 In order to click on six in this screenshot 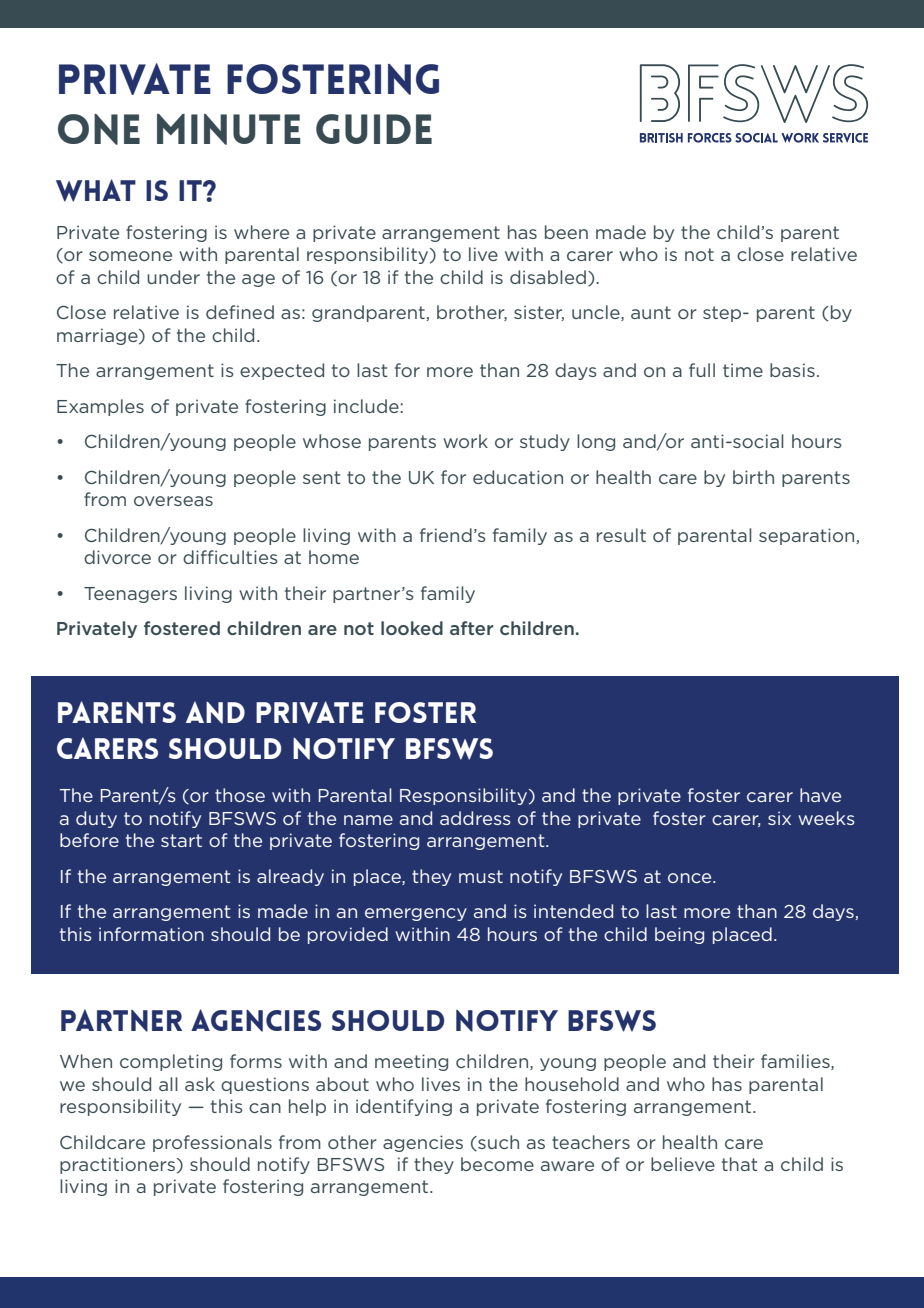, I will do `click(779, 818)`.
